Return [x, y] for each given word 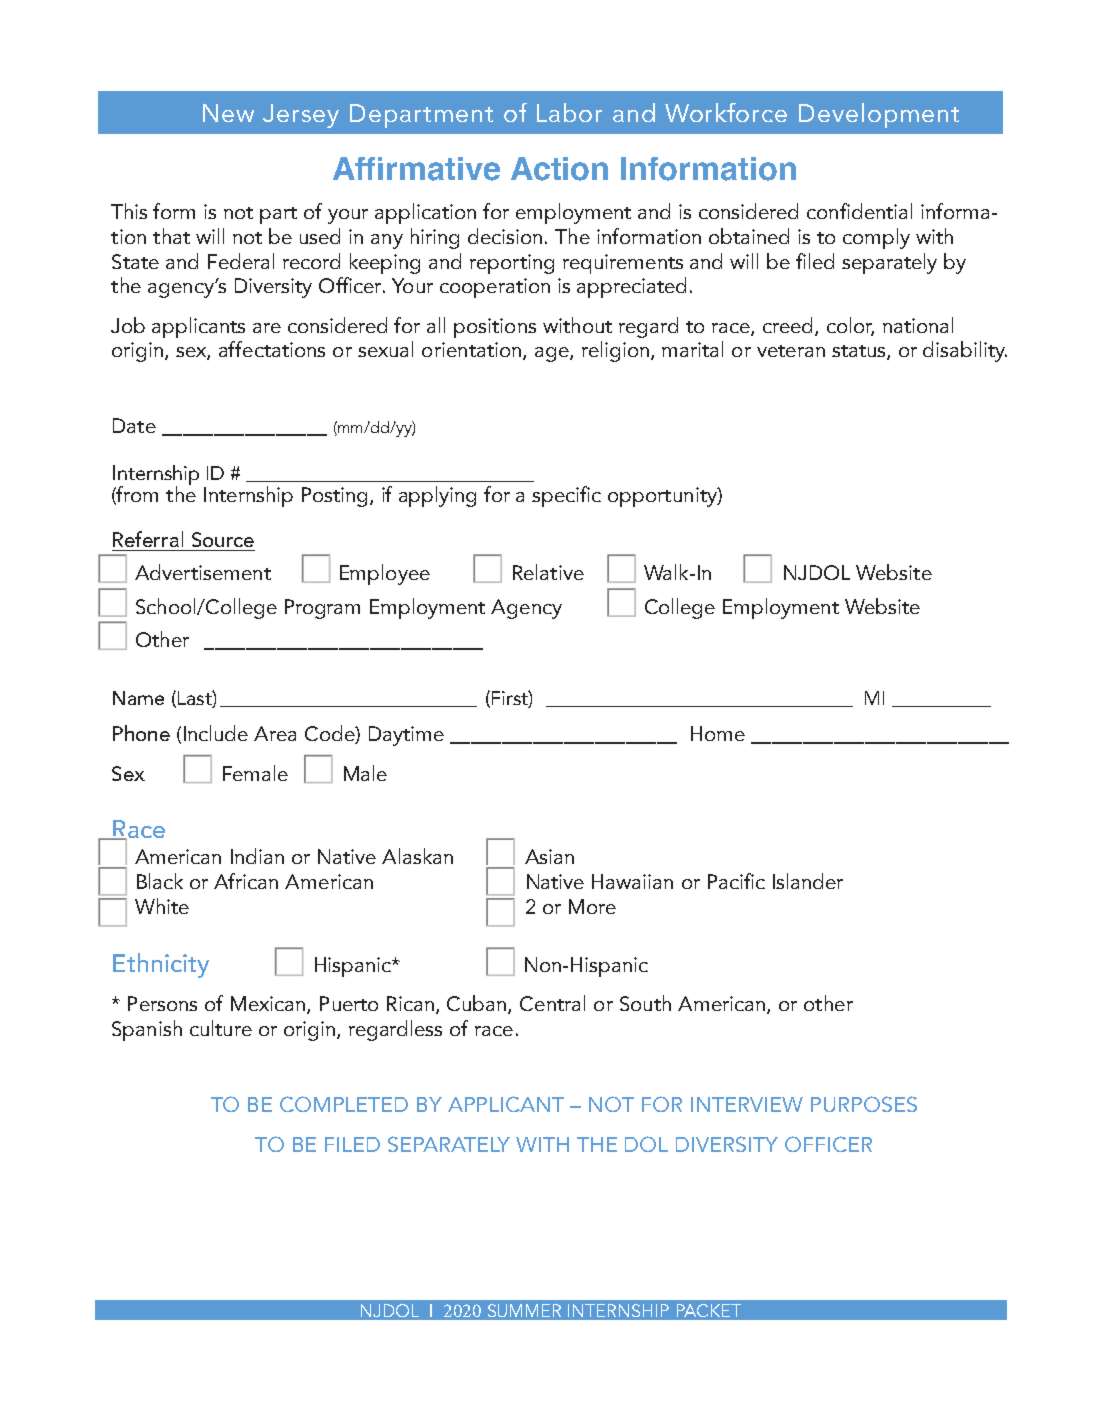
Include [216, 733]
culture [221, 1028]
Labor [569, 112]
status [860, 352]
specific [566, 496]
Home [718, 733]
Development [879, 115]
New [228, 113]
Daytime [406, 736]
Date [134, 425]
